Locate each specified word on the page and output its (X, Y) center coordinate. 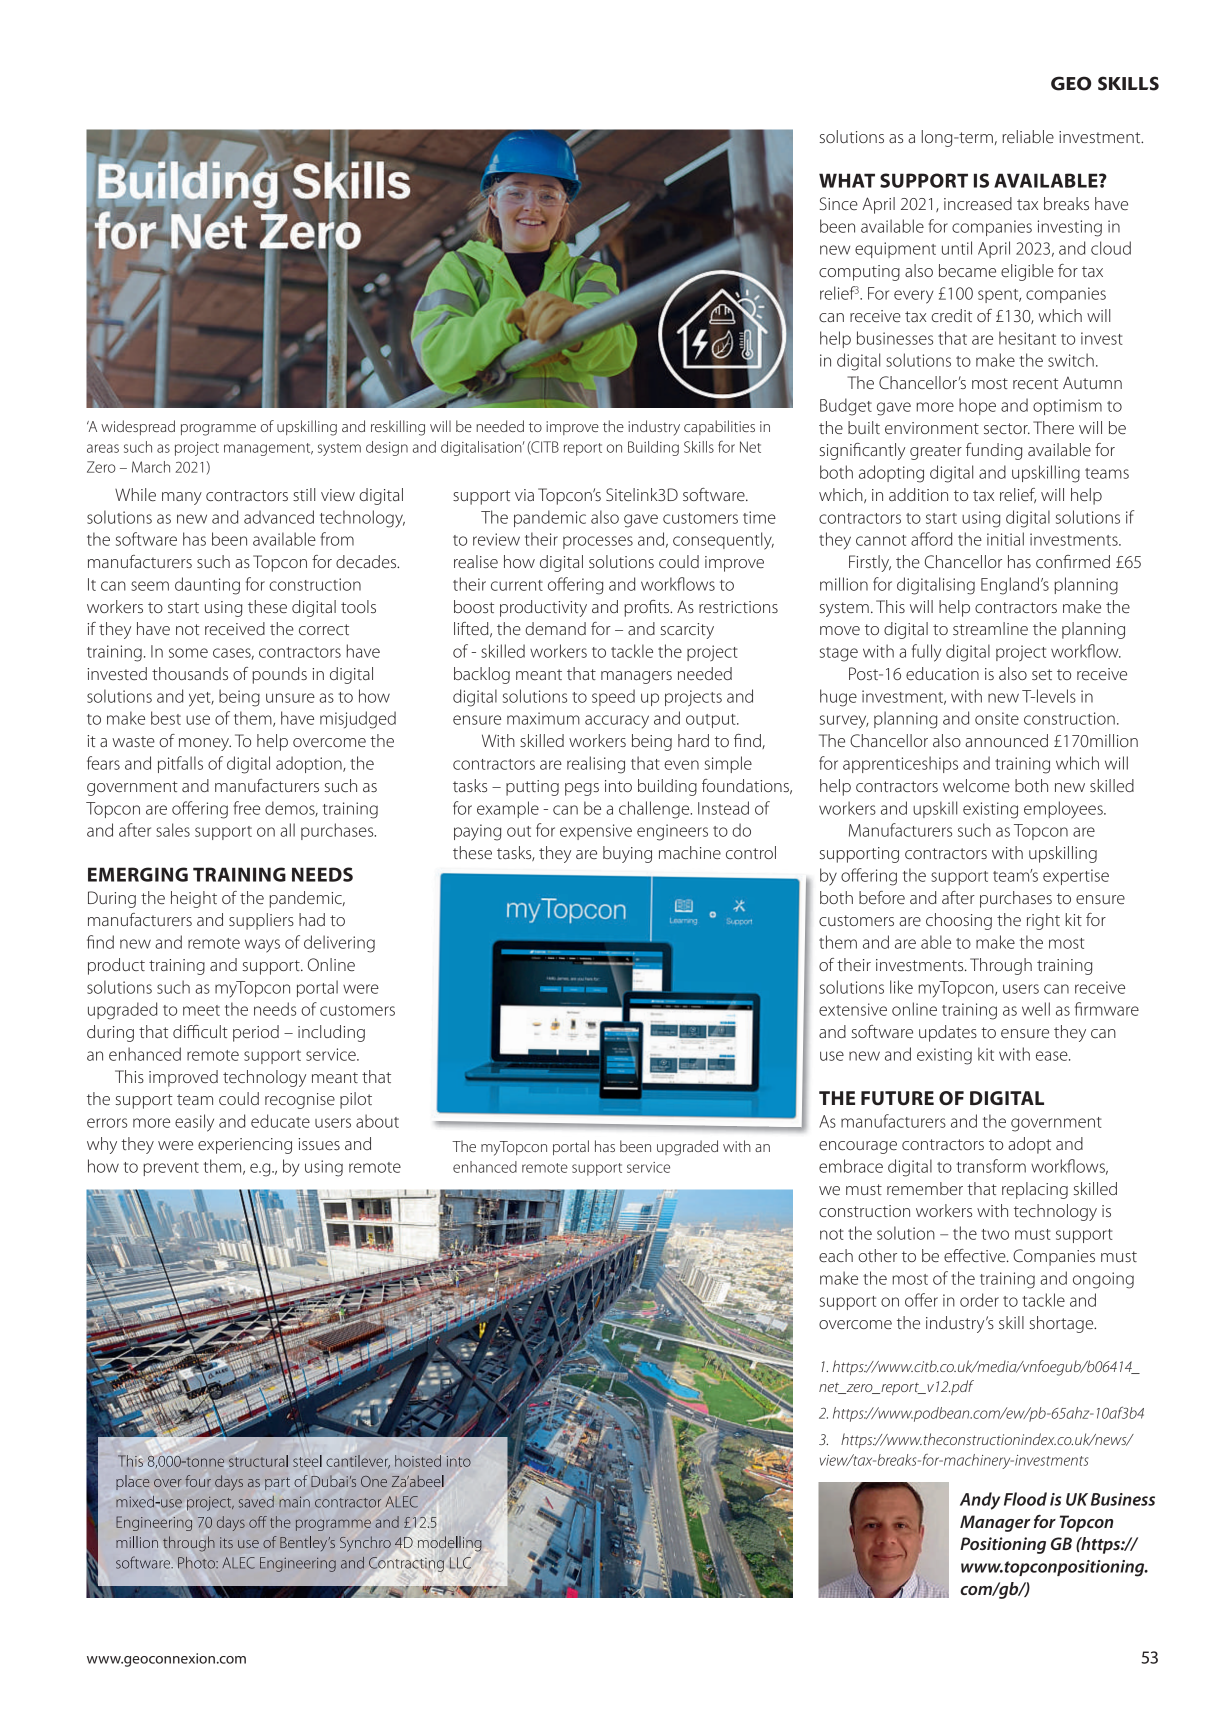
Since (839, 203)
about (377, 1121)
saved (256, 1502)
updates (948, 1033)
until (957, 248)
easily (194, 1123)
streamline (990, 628)
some (188, 653)
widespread (138, 427)
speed (613, 697)
